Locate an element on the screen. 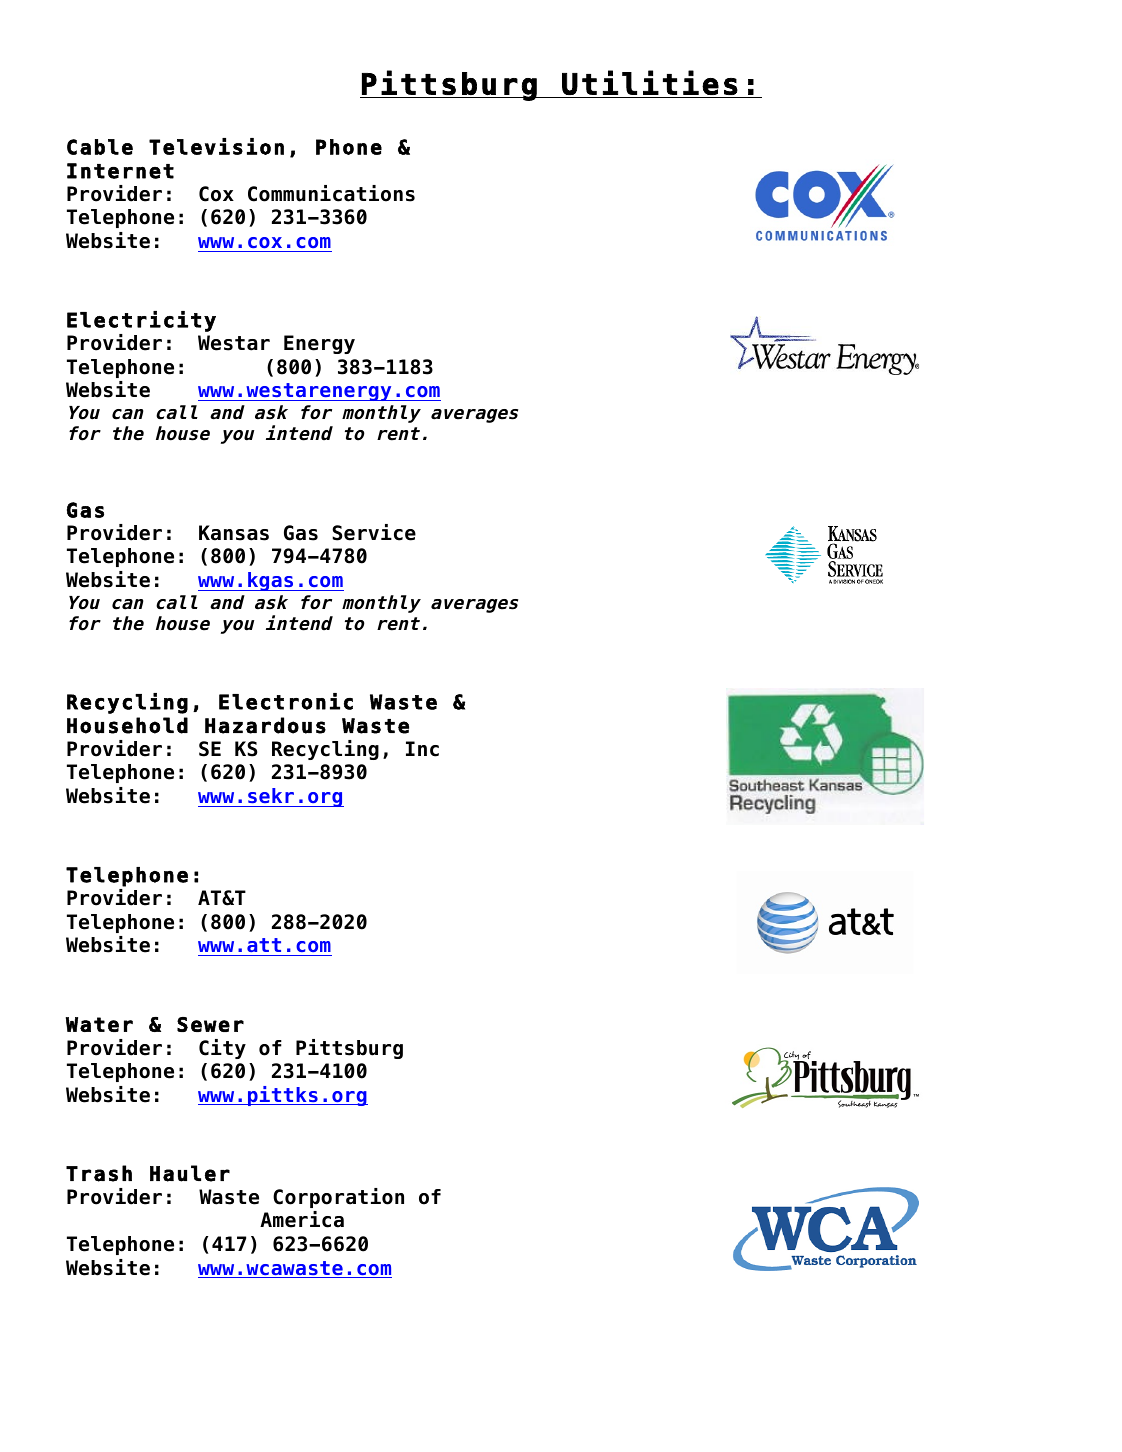 Image resolution: width=1122 pixels, height=1452 pixels. Corporation is located at coordinates (338, 1198).
